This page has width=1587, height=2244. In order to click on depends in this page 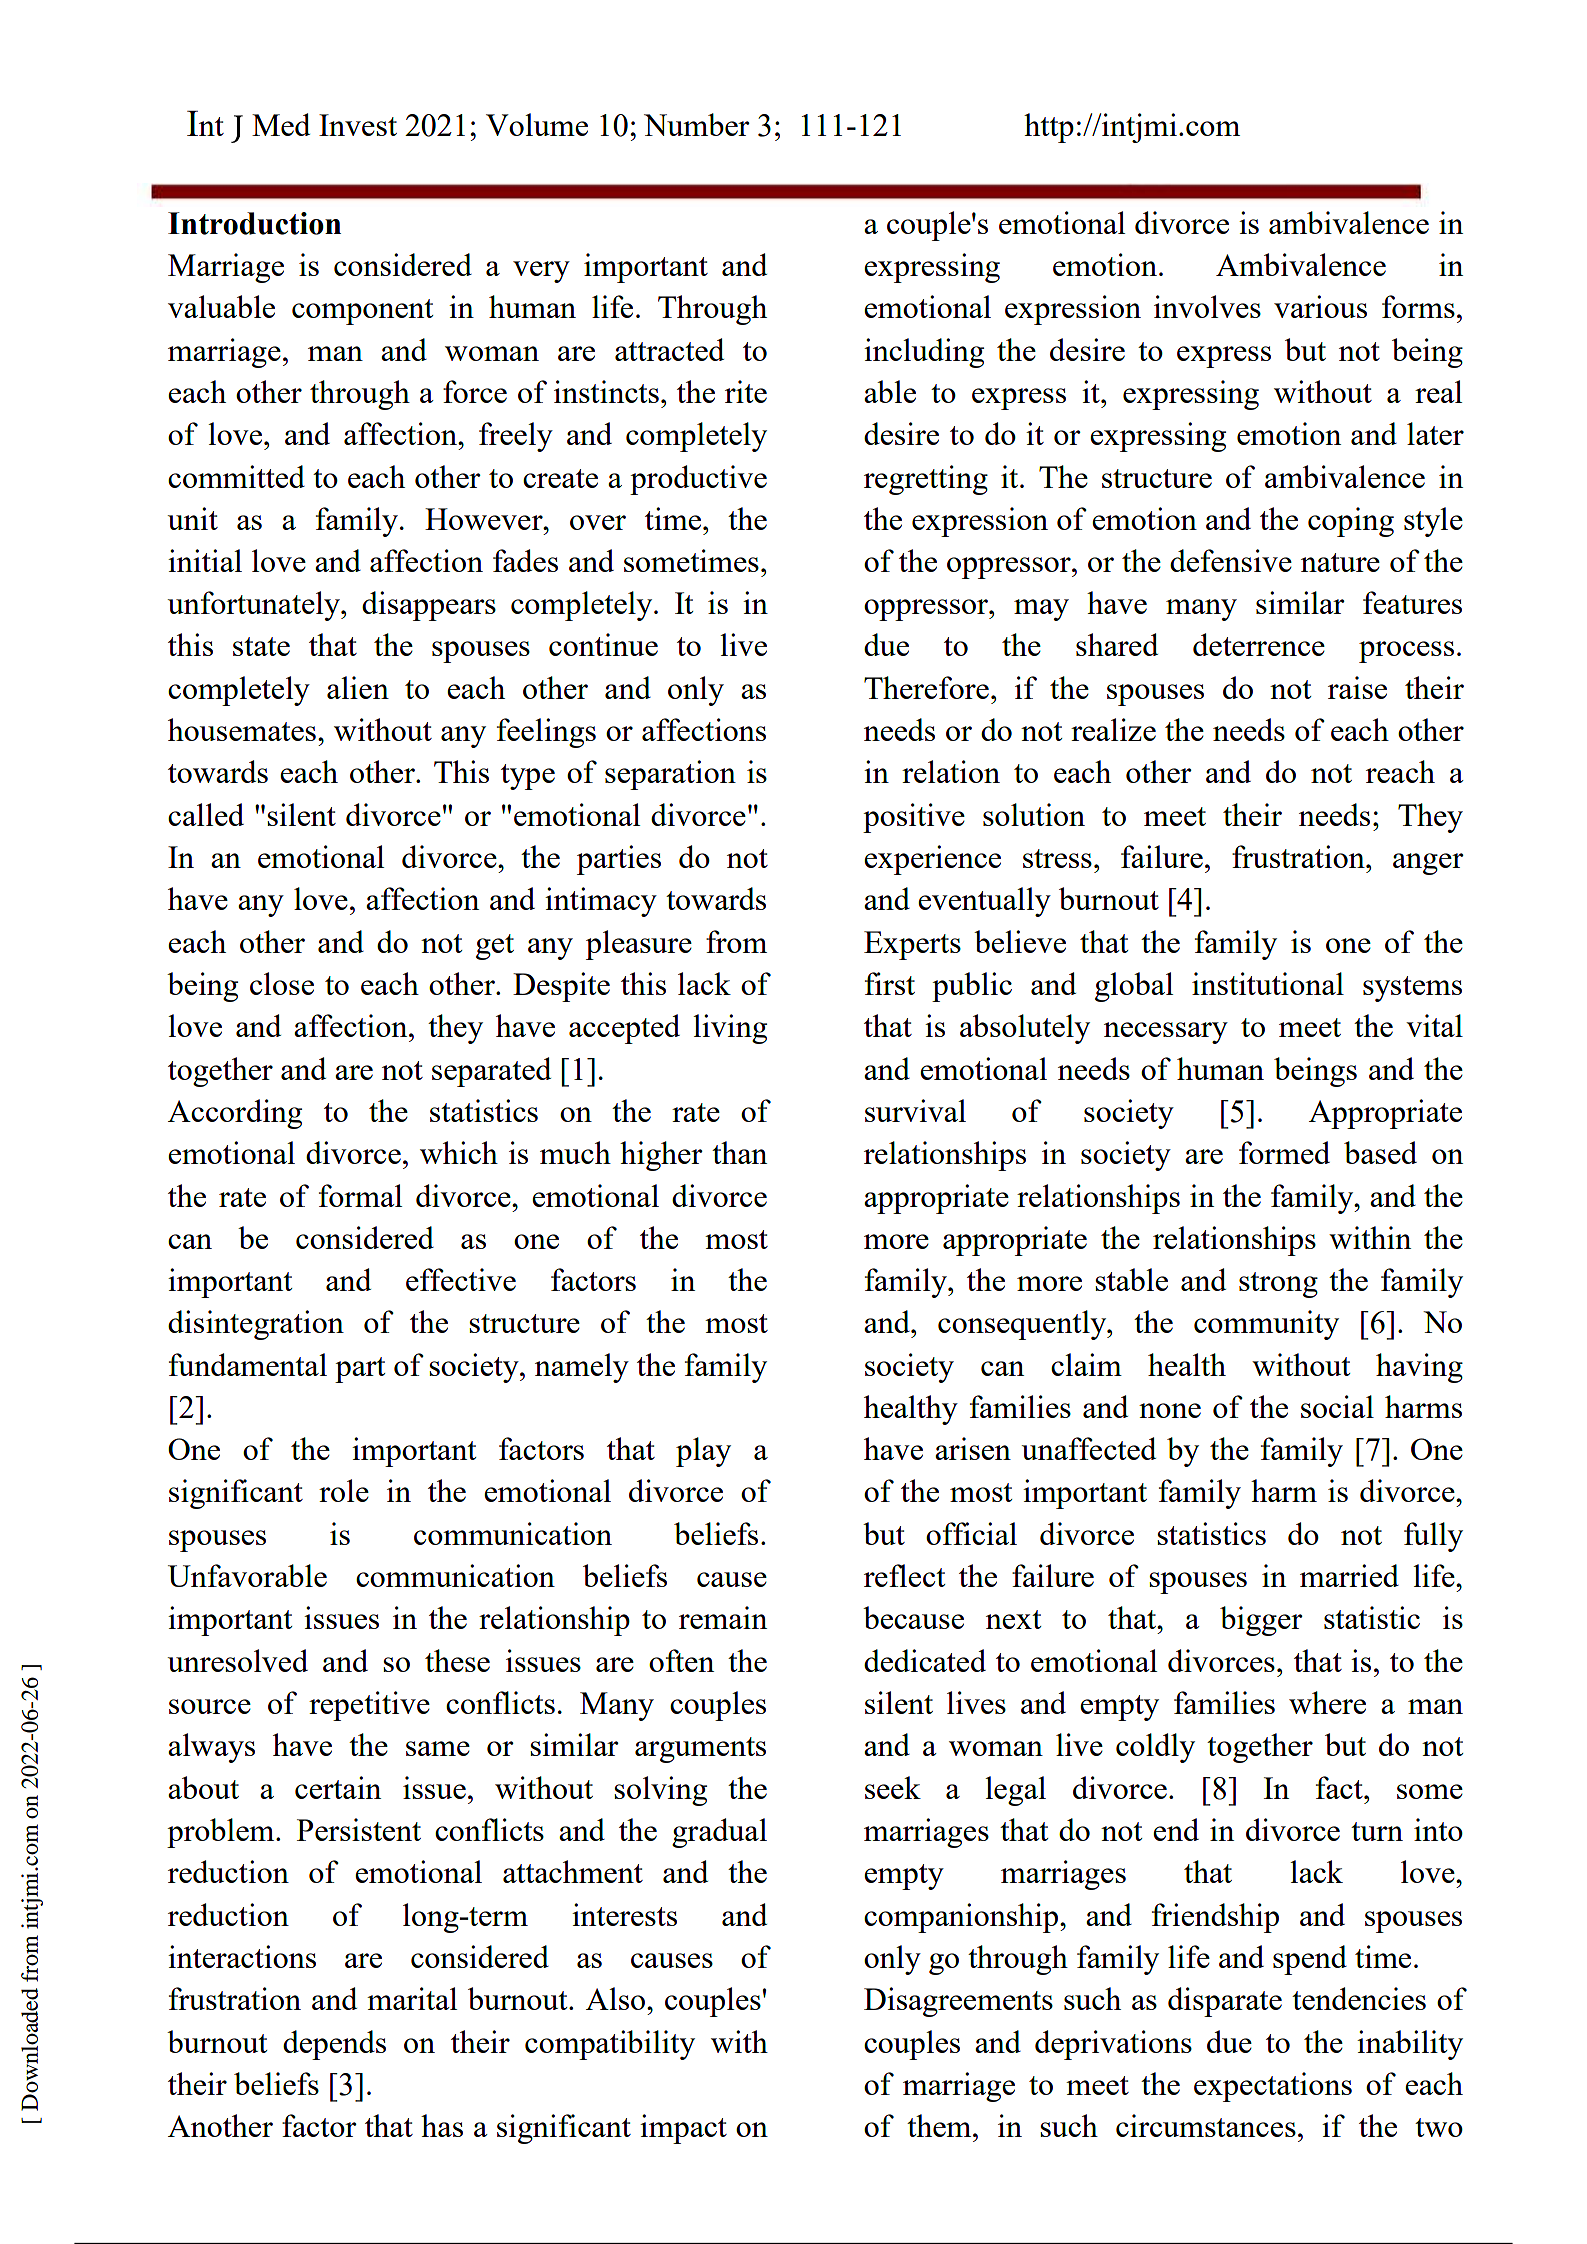, I will do `click(334, 2045)`.
